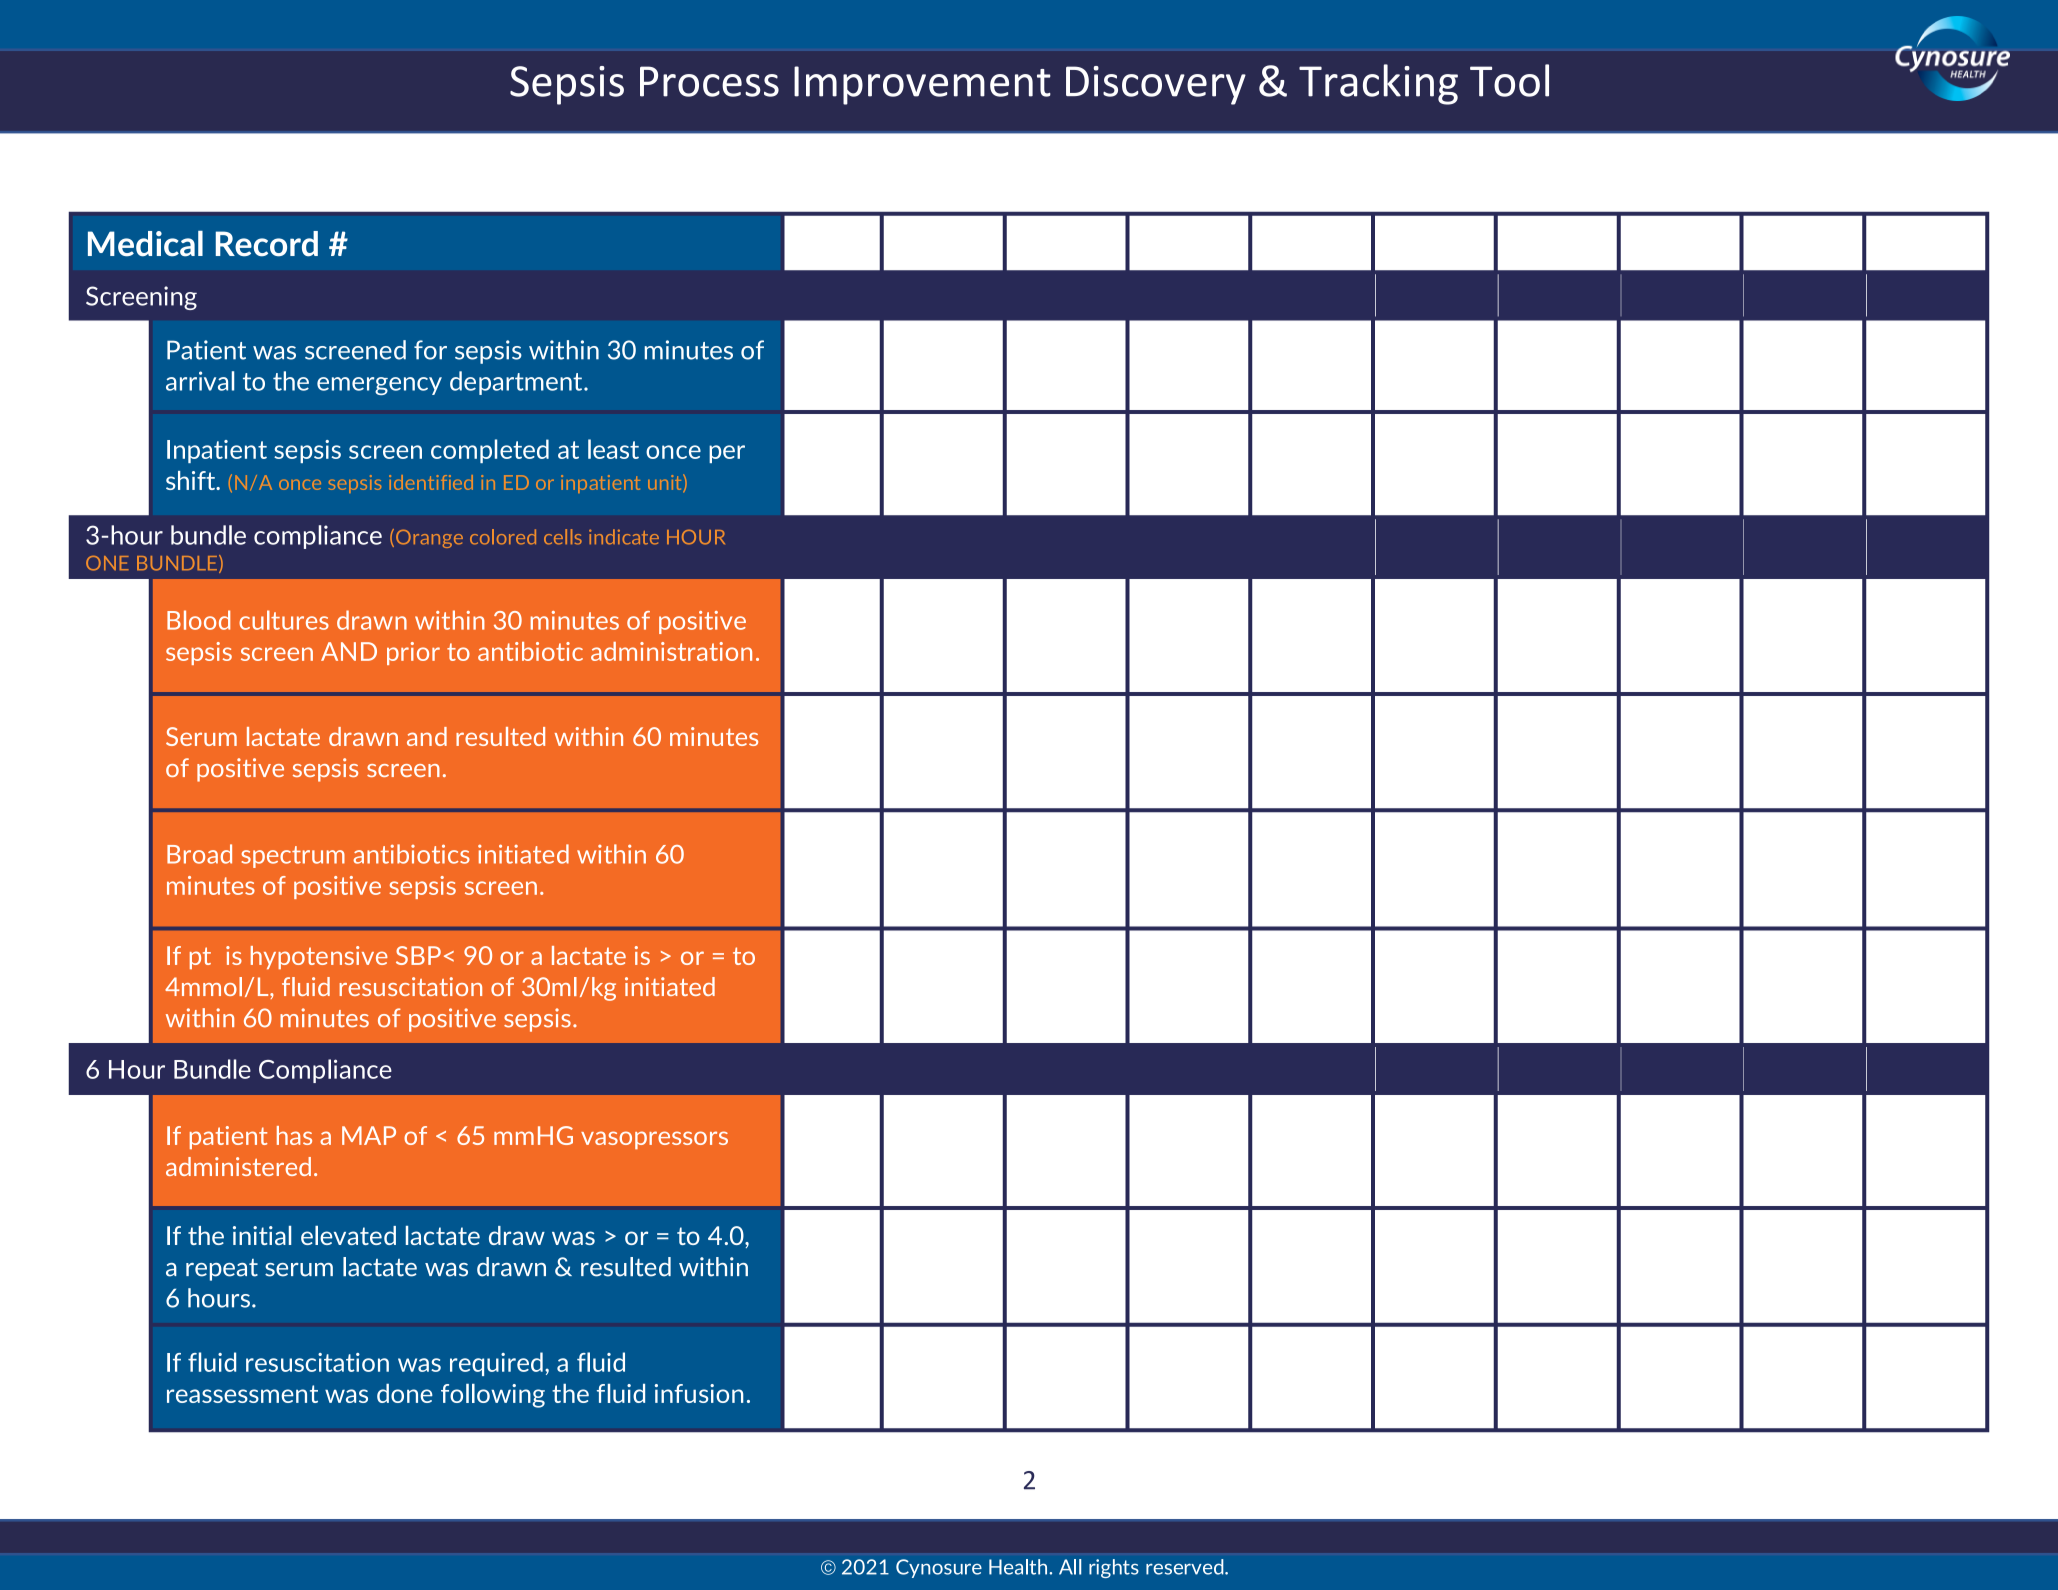 The height and width of the page is (1590, 2058). Describe the element at coordinates (727, 454) in the page. I see `per` at that location.
